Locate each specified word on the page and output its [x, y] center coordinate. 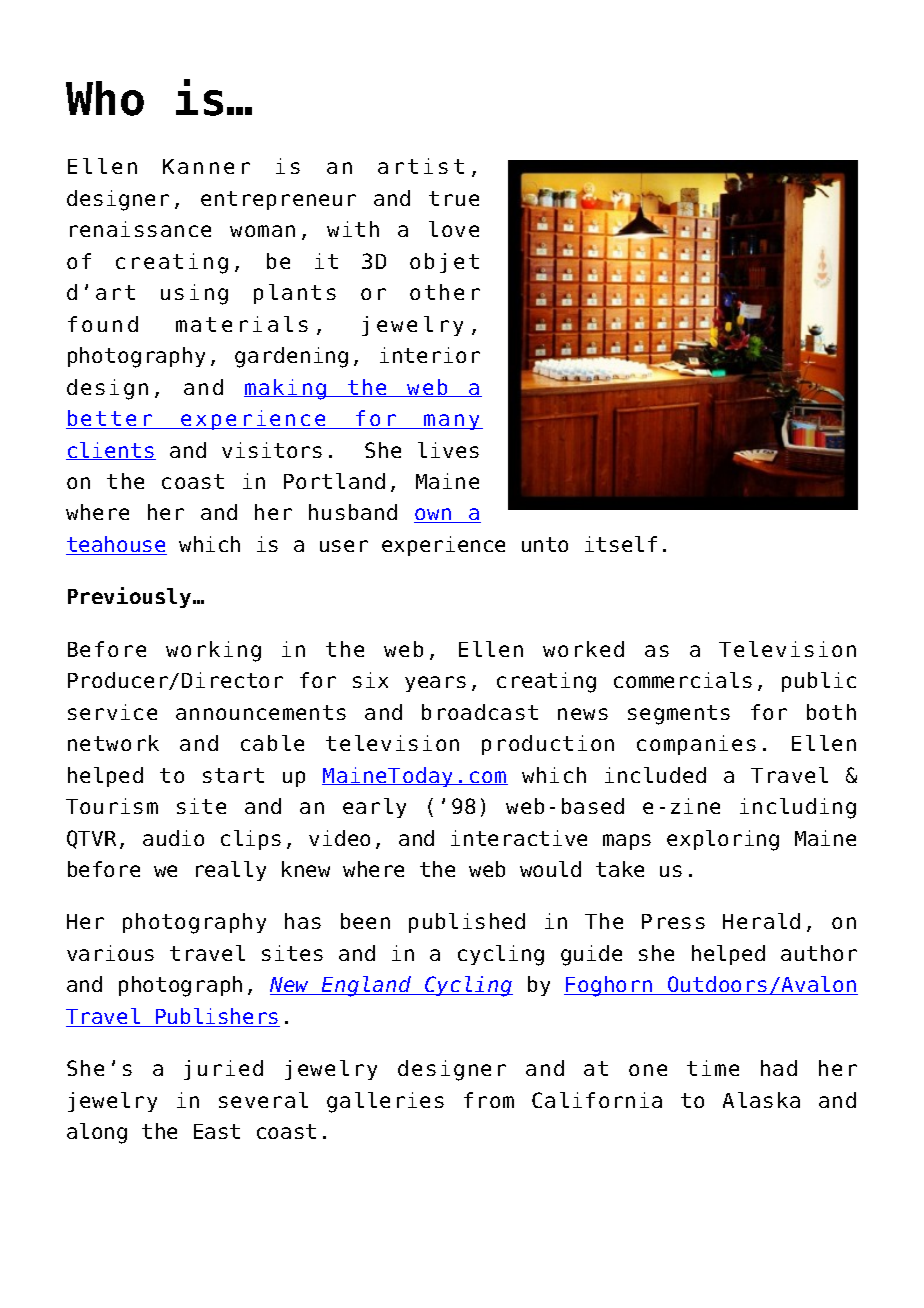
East [217, 1131]
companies [696, 745]
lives [448, 450]
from [489, 1100]
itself [621, 544]
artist [421, 166]
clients [111, 451]
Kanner [206, 166]
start [233, 775]
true [454, 198]
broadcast [480, 712]
